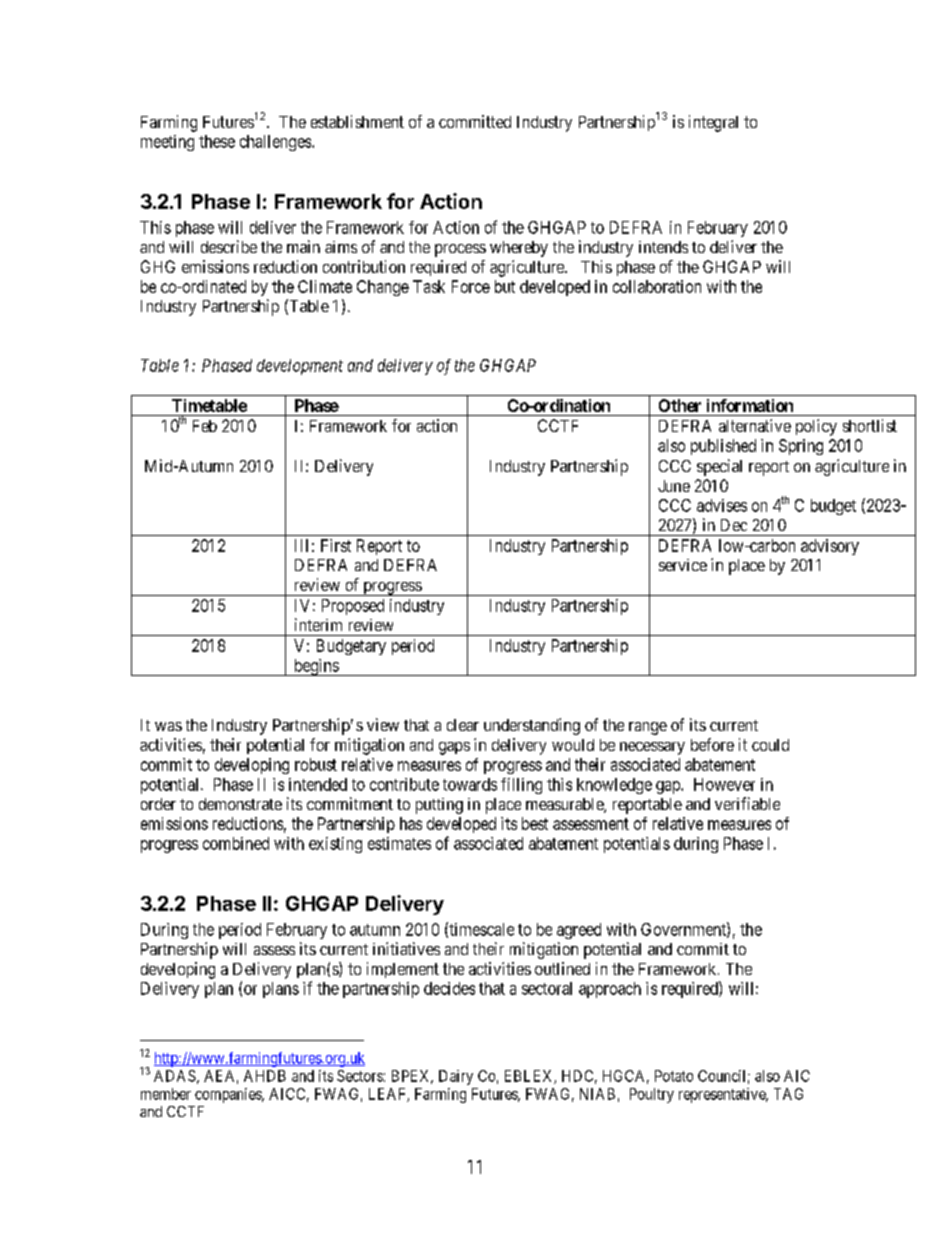  I want to click on AHDB, so click(265, 1076).
